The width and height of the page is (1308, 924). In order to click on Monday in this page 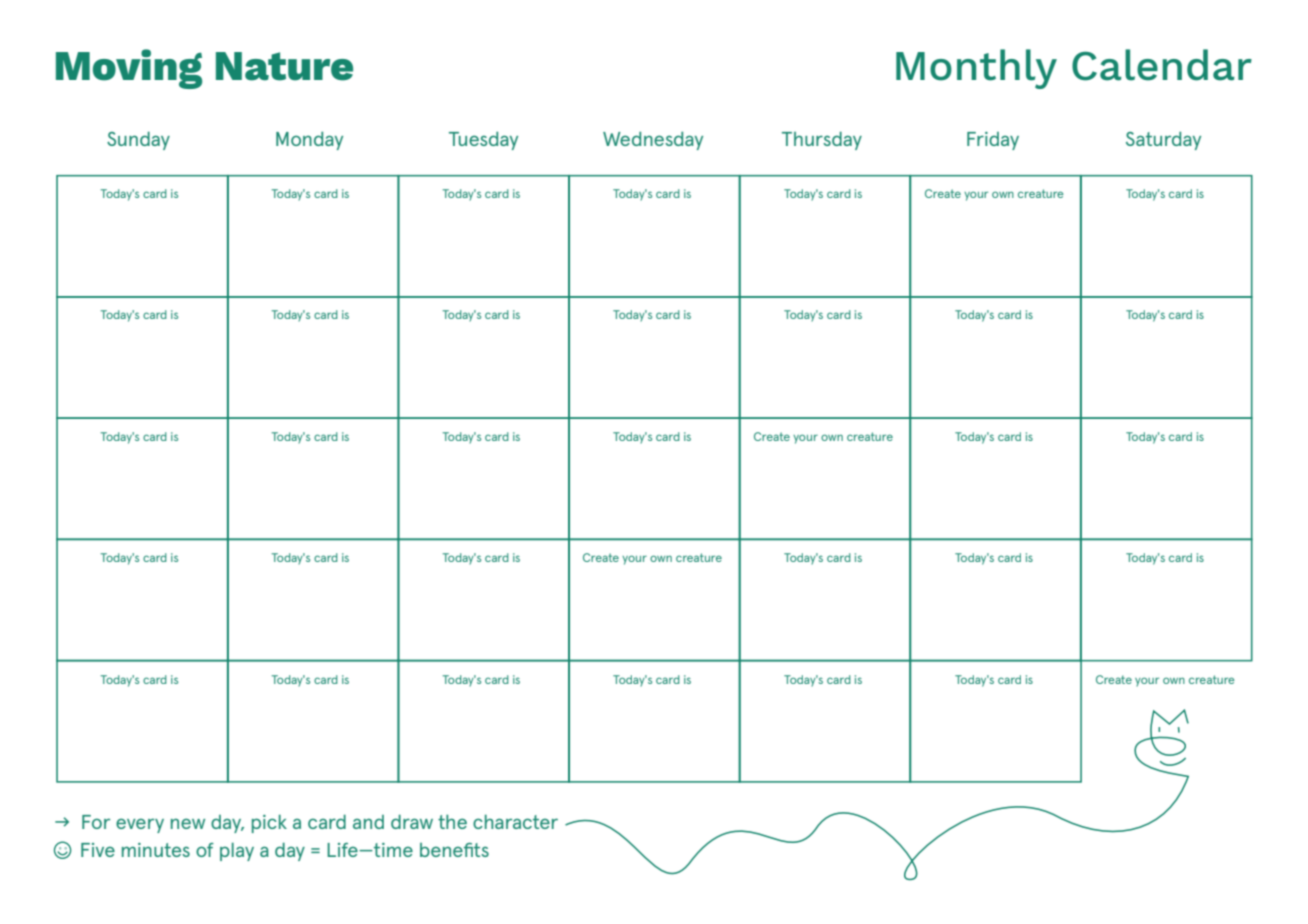, I will do `click(309, 140)`.
